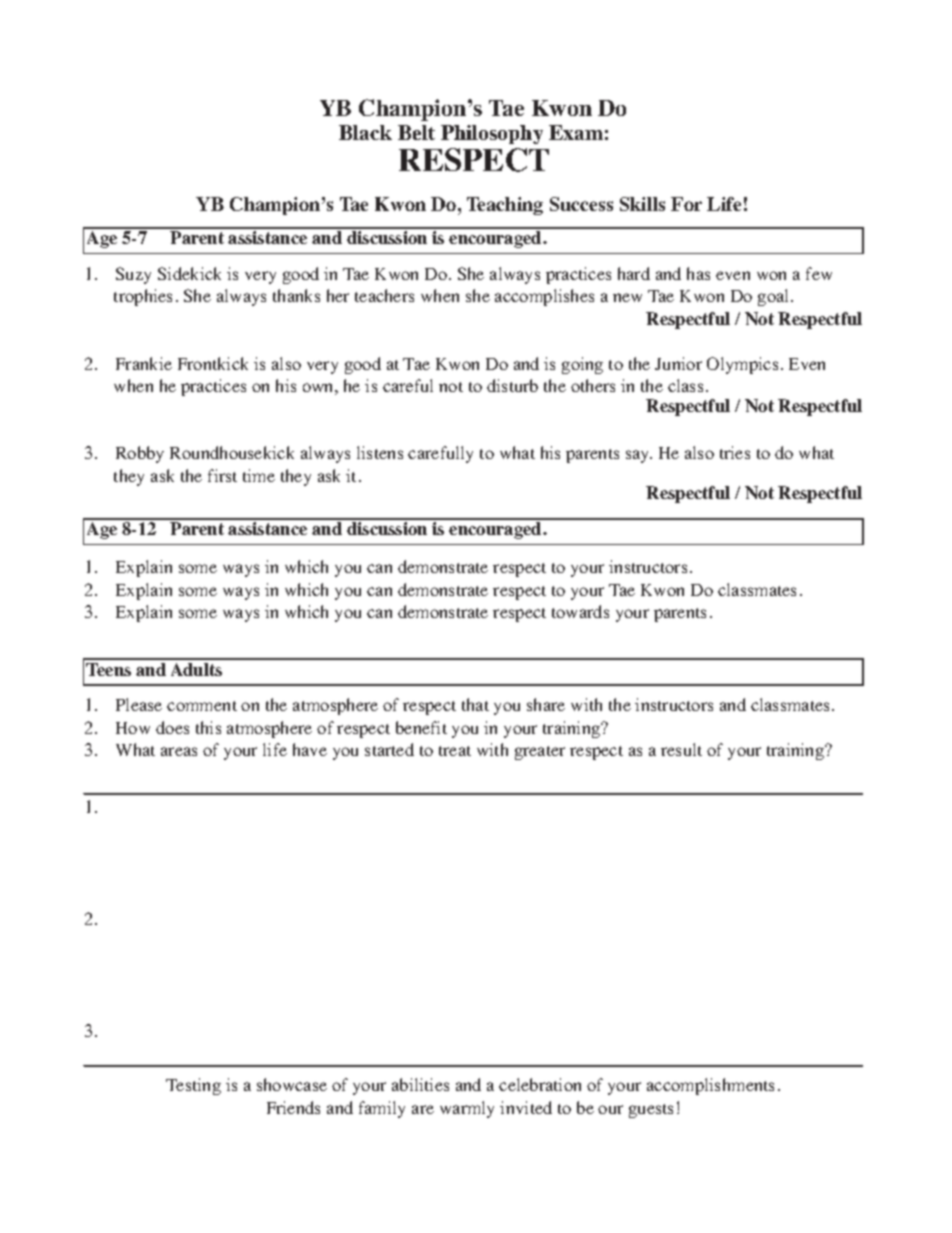 Image resolution: width=952 pixels, height=1233 pixels. Describe the element at coordinates (455, 751) in the image. I see `treat` at that location.
